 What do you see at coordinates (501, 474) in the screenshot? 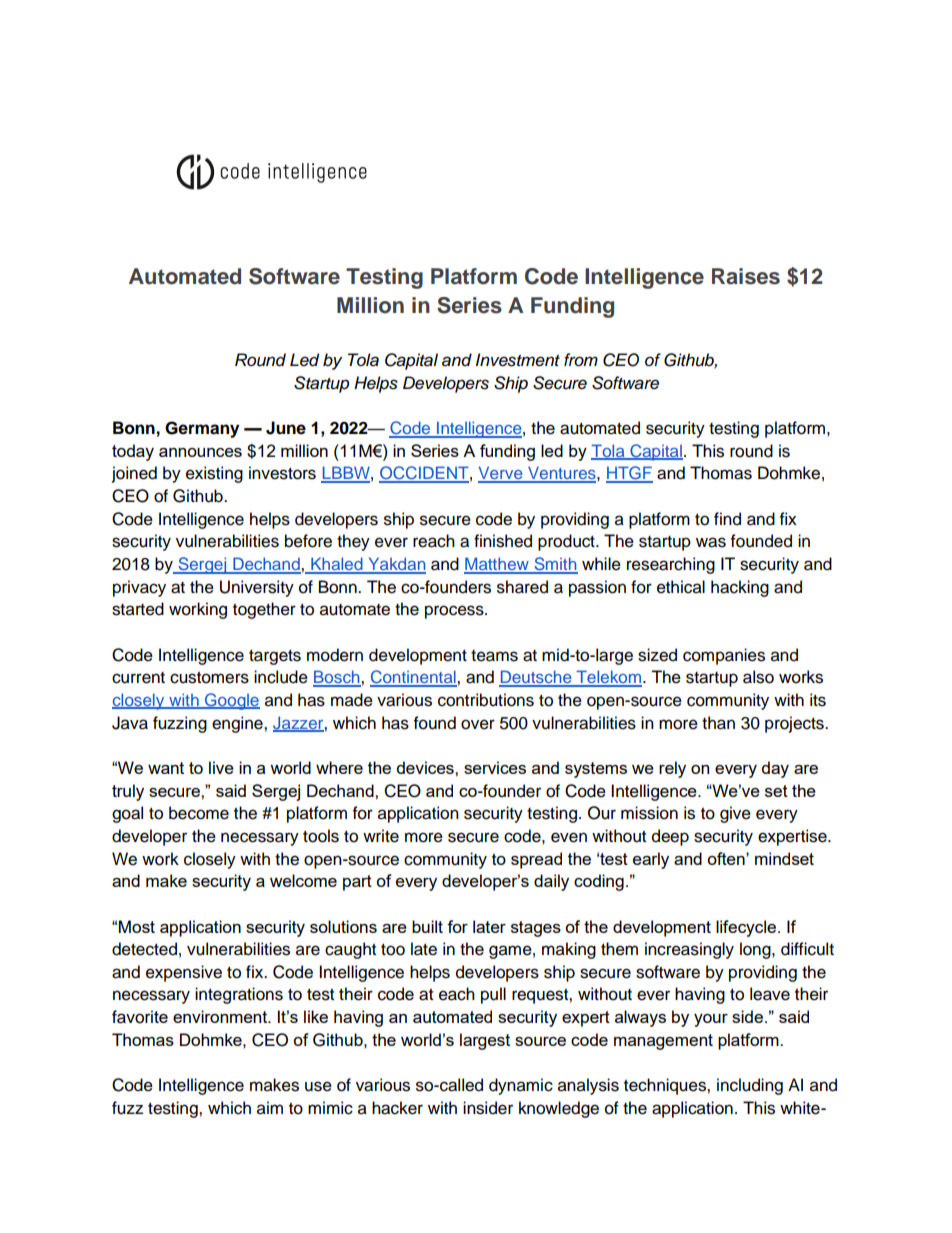
I see `Verve` at bounding box center [501, 474].
